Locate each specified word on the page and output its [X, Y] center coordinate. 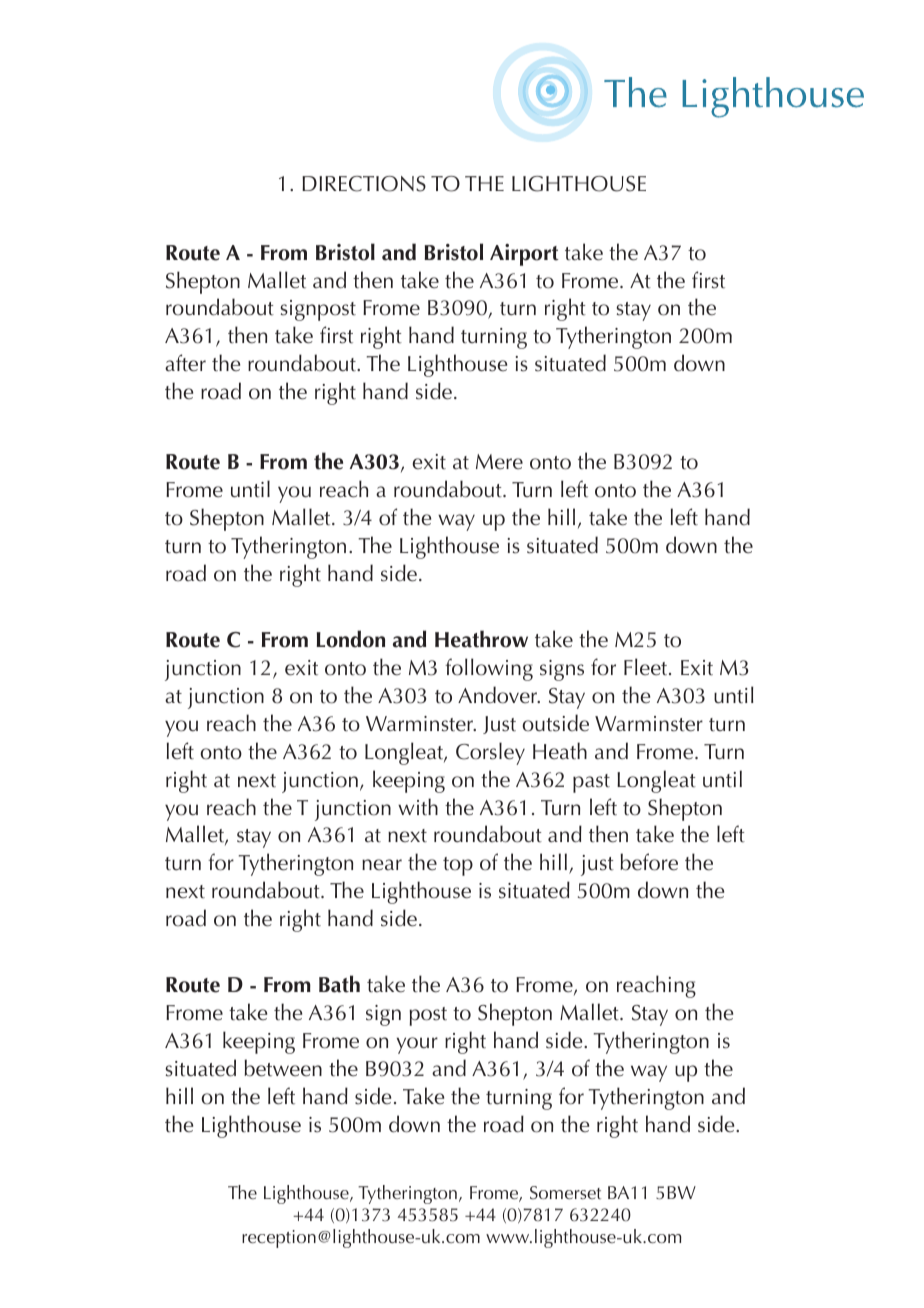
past [591, 783]
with [418, 807]
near [382, 865]
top [458, 866]
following [489, 669]
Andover [499, 695]
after [185, 363]
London [351, 639]
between [283, 1068]
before [649, 862]
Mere [499, 462]
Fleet [647, 667]
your [417, 1045]
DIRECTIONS [364, 184]
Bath [339, 984]
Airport [524, 255]
